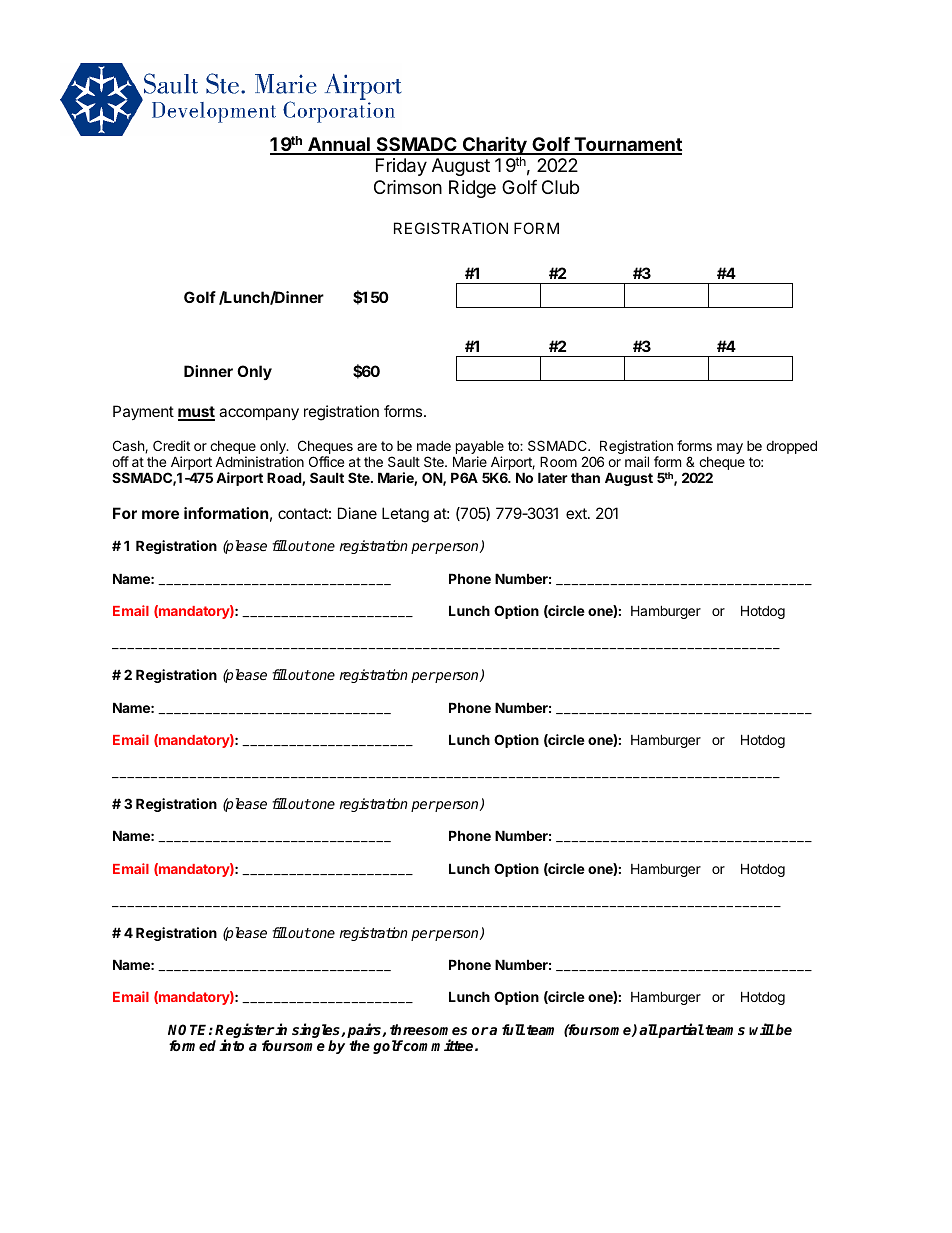 The height and width of the page is (1233, 952). Describe the element at coordinates (160, 514) in the page. I see `more` at that location.
